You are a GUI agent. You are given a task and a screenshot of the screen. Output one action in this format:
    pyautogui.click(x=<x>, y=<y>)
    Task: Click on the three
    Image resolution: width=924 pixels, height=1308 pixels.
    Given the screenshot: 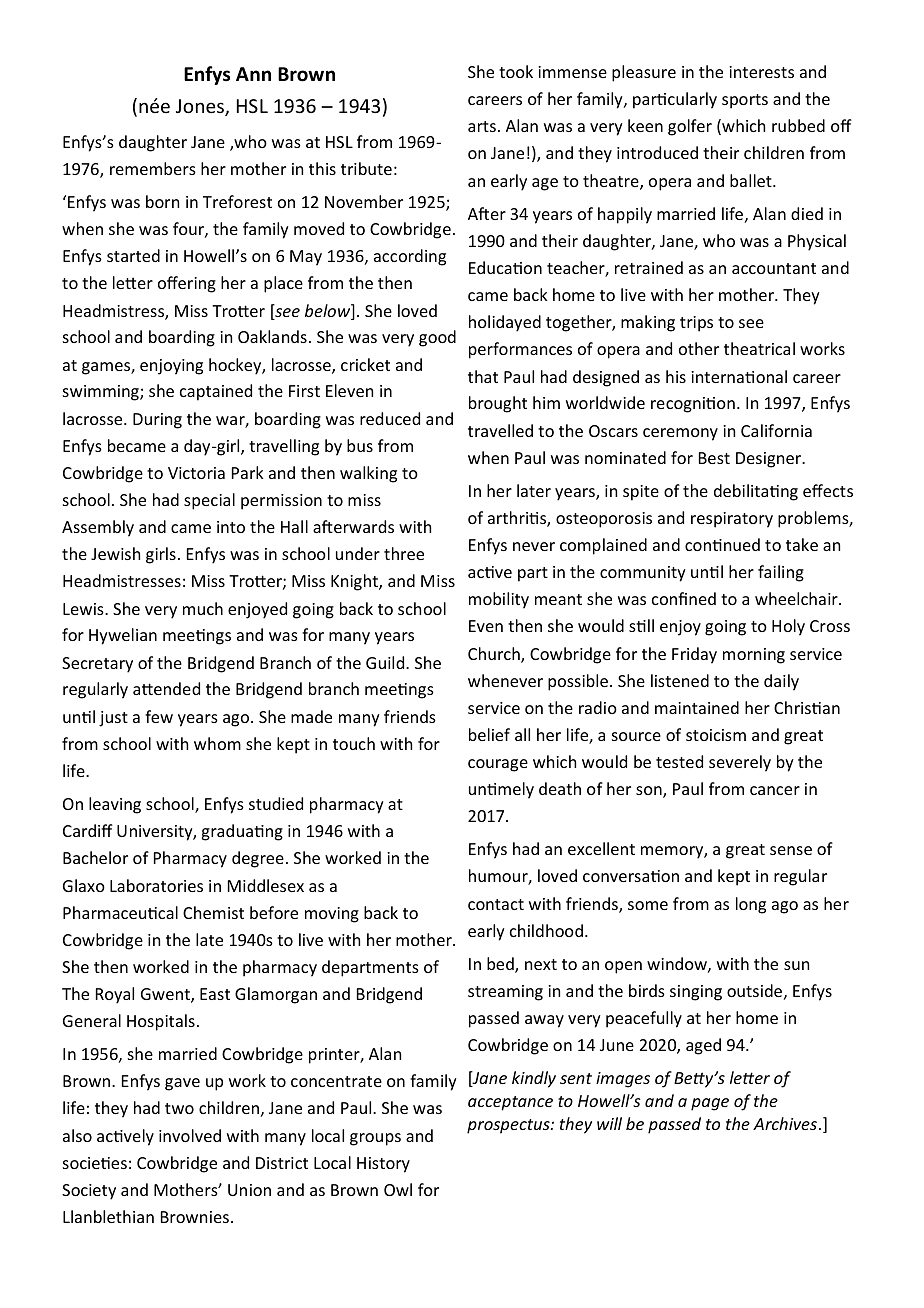 What is the action you would take?
    pyautogui.click(x=404, y=553)
